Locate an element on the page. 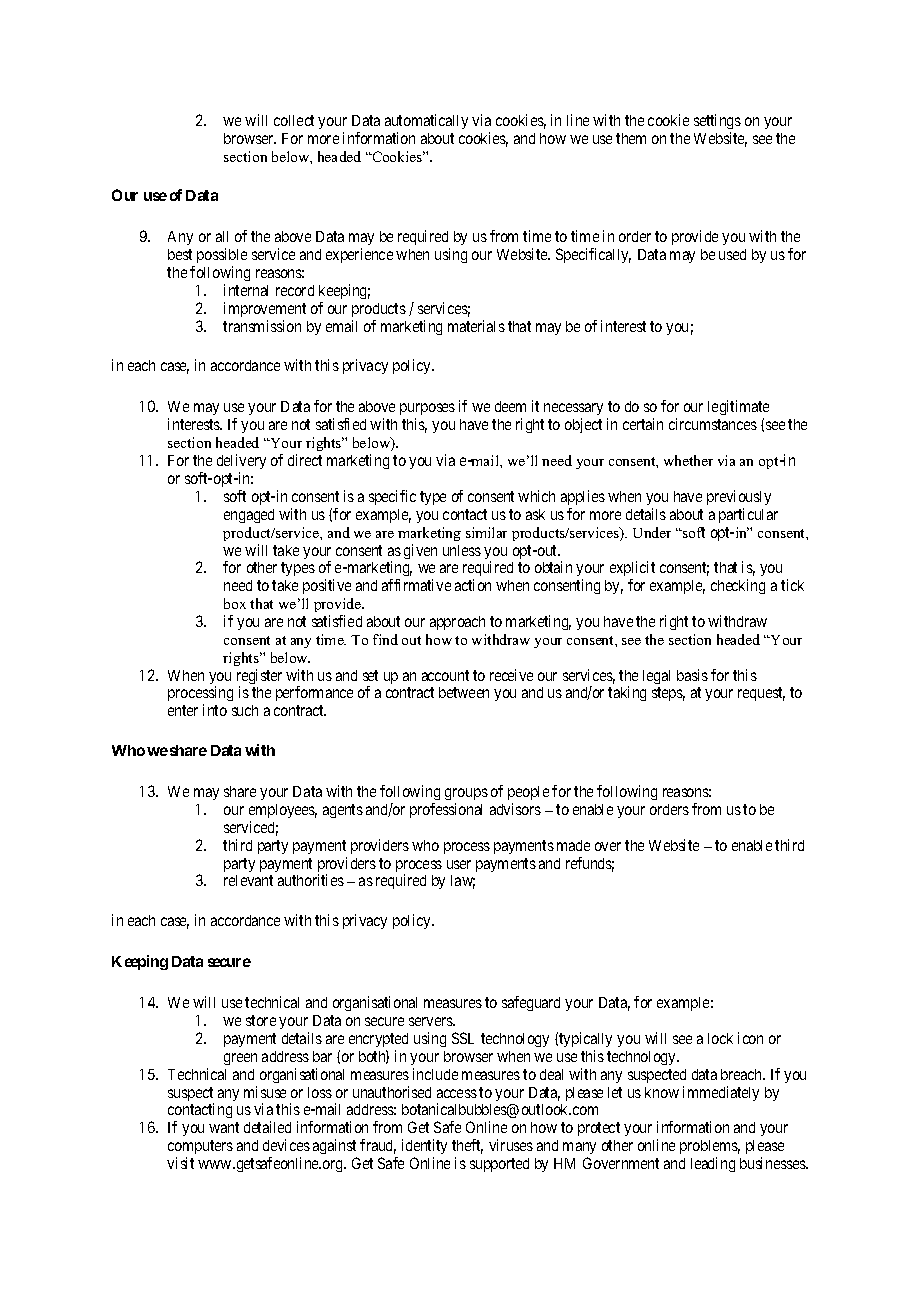 The height and width of the page is (1308, 924). automatically is located at coordinates (426, 121).
